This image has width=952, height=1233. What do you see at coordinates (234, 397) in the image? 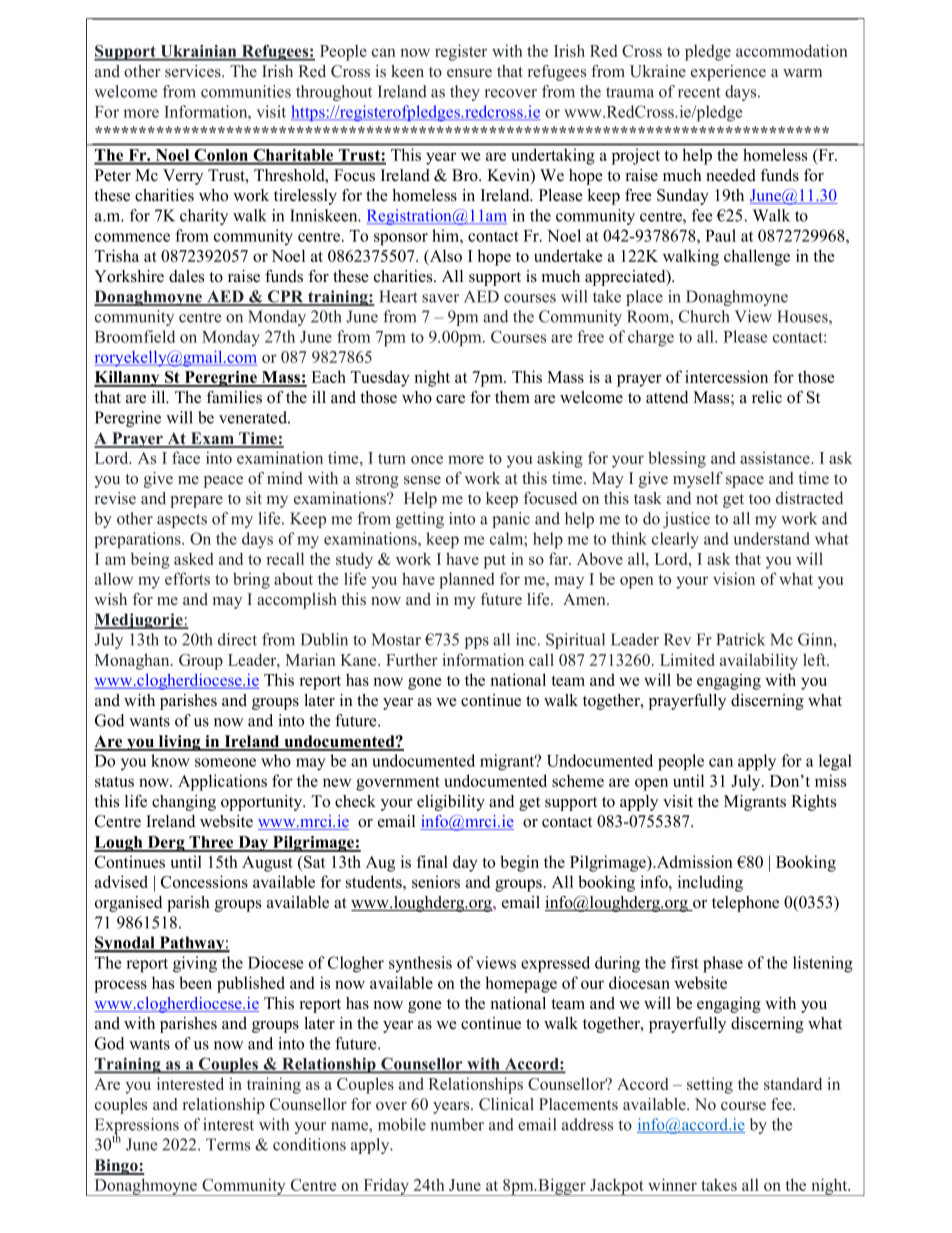
I see `families` at bounding box center [234, 397].
